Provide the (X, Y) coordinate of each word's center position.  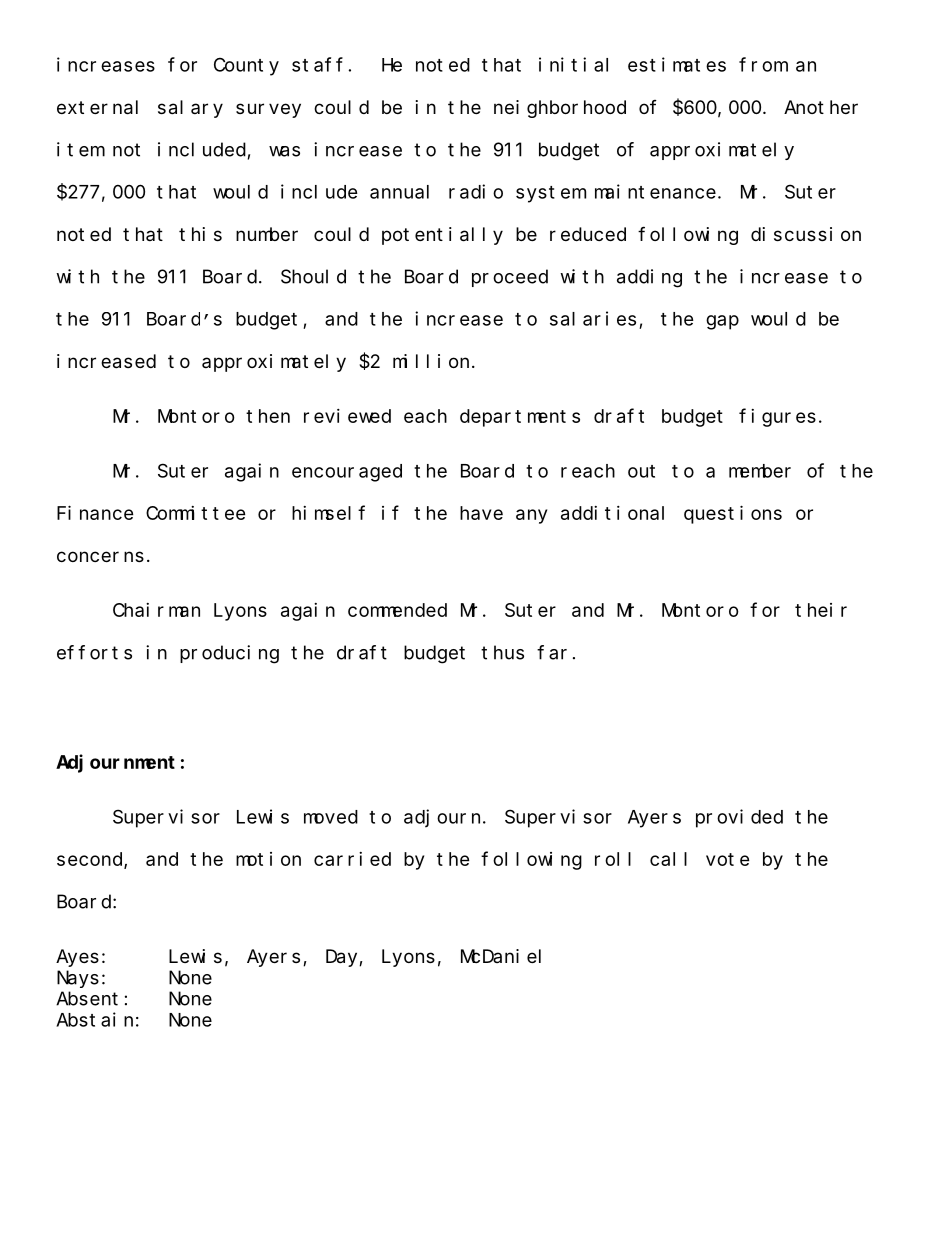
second (91, 860)
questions (733, 514)
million (431, 361)
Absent (87, 998)
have (481, 513)
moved (331, 817)
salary (190, 109)
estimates (677, 64)
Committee (196, 513)
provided (739, 818)
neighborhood (560, 109)
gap (722, 322)
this (200, 234)
